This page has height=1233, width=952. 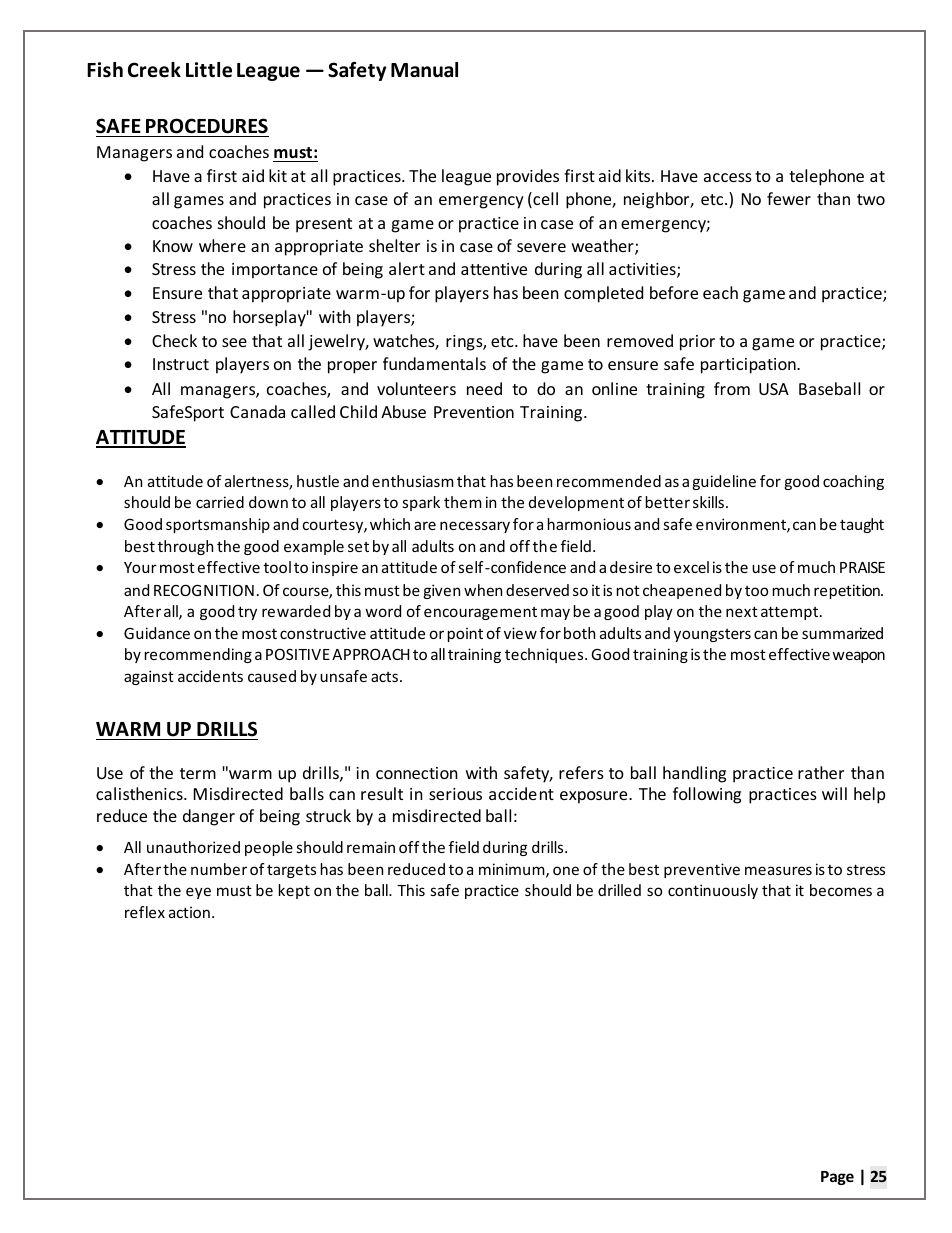 What do you see at coordinates (424, 70) in the page?
I see `Manual` at bounding box center [424, 70].
